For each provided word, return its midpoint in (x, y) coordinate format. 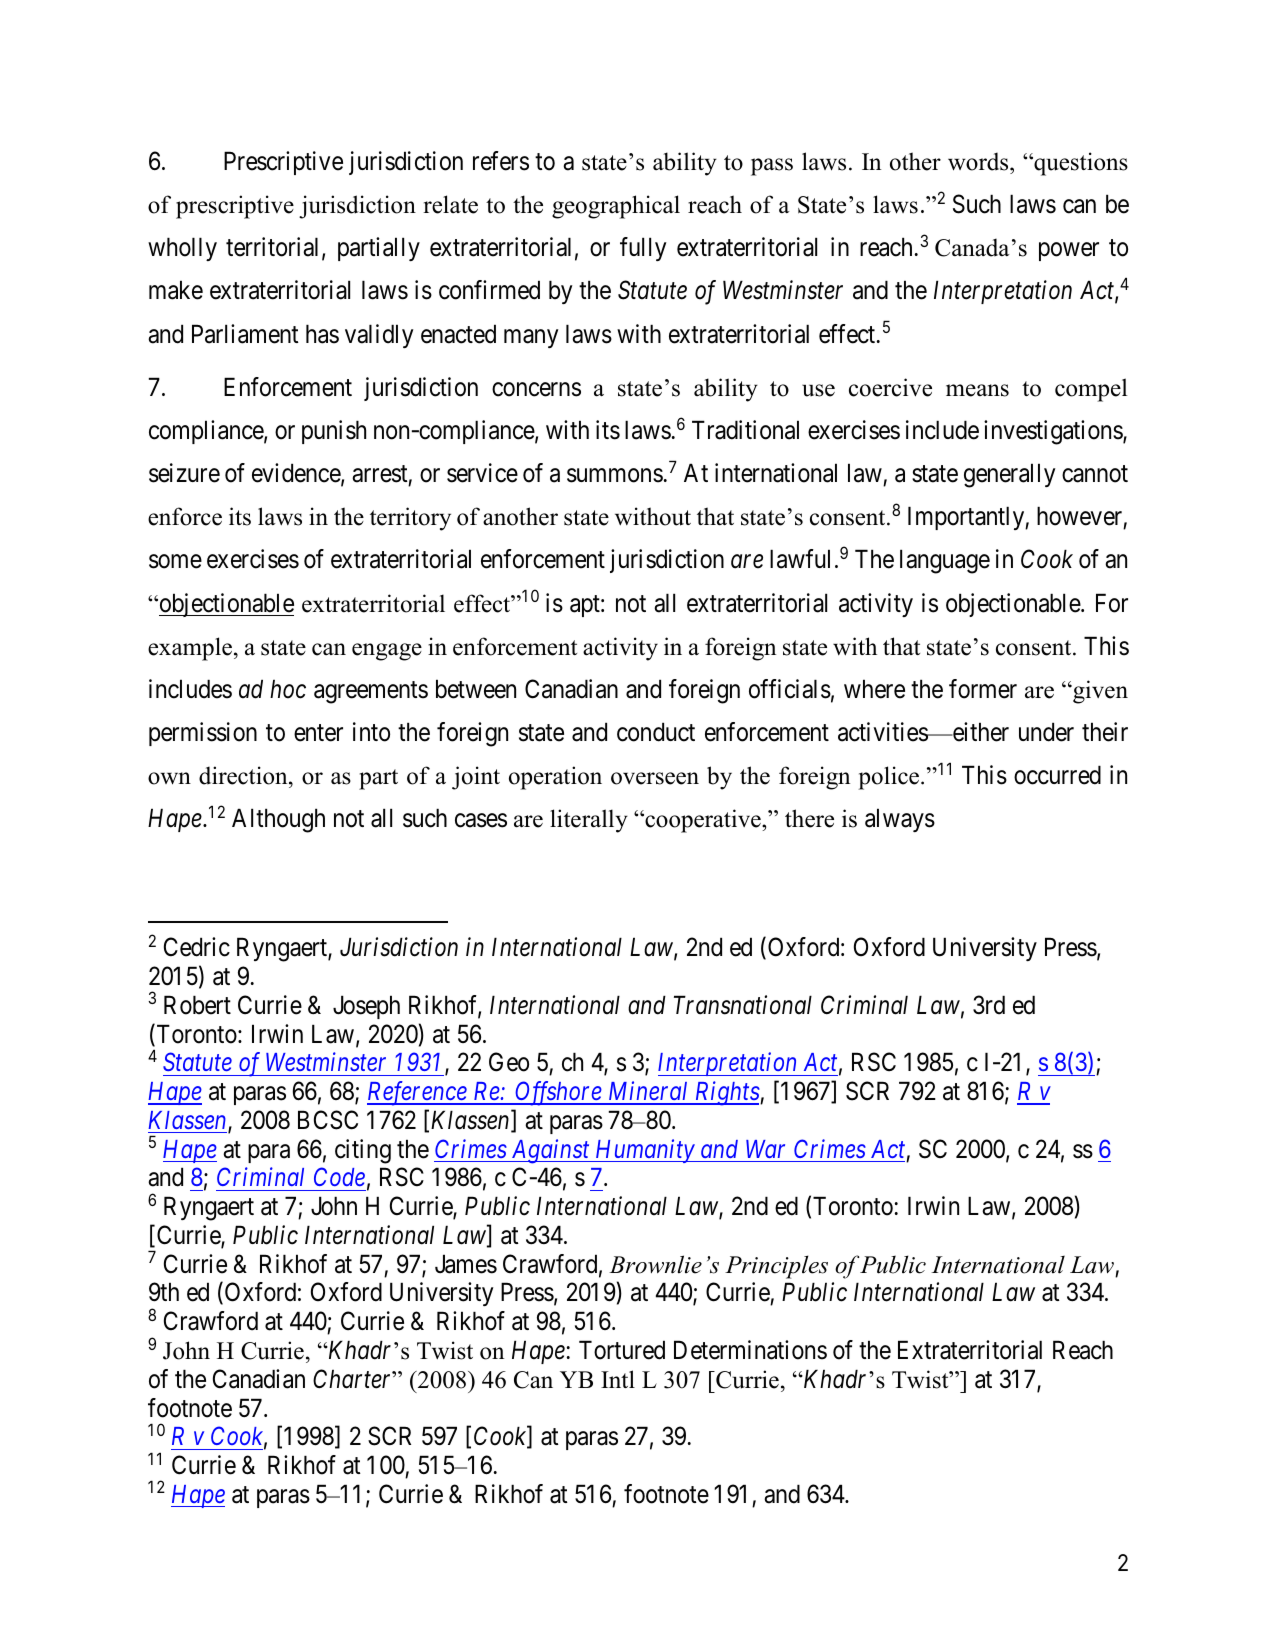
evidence (297, 474)
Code (339, 1176)
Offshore (559, 1093)
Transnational (743, 1005)
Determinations (750, 1350)
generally (1010, 475)
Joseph (366, 1007)
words (979, 161)
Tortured (622, 1350)
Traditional (745, 430)
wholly (182, 249)
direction (244, 777)
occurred (1057, 775)
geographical (616, 207)
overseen (655, 778)
